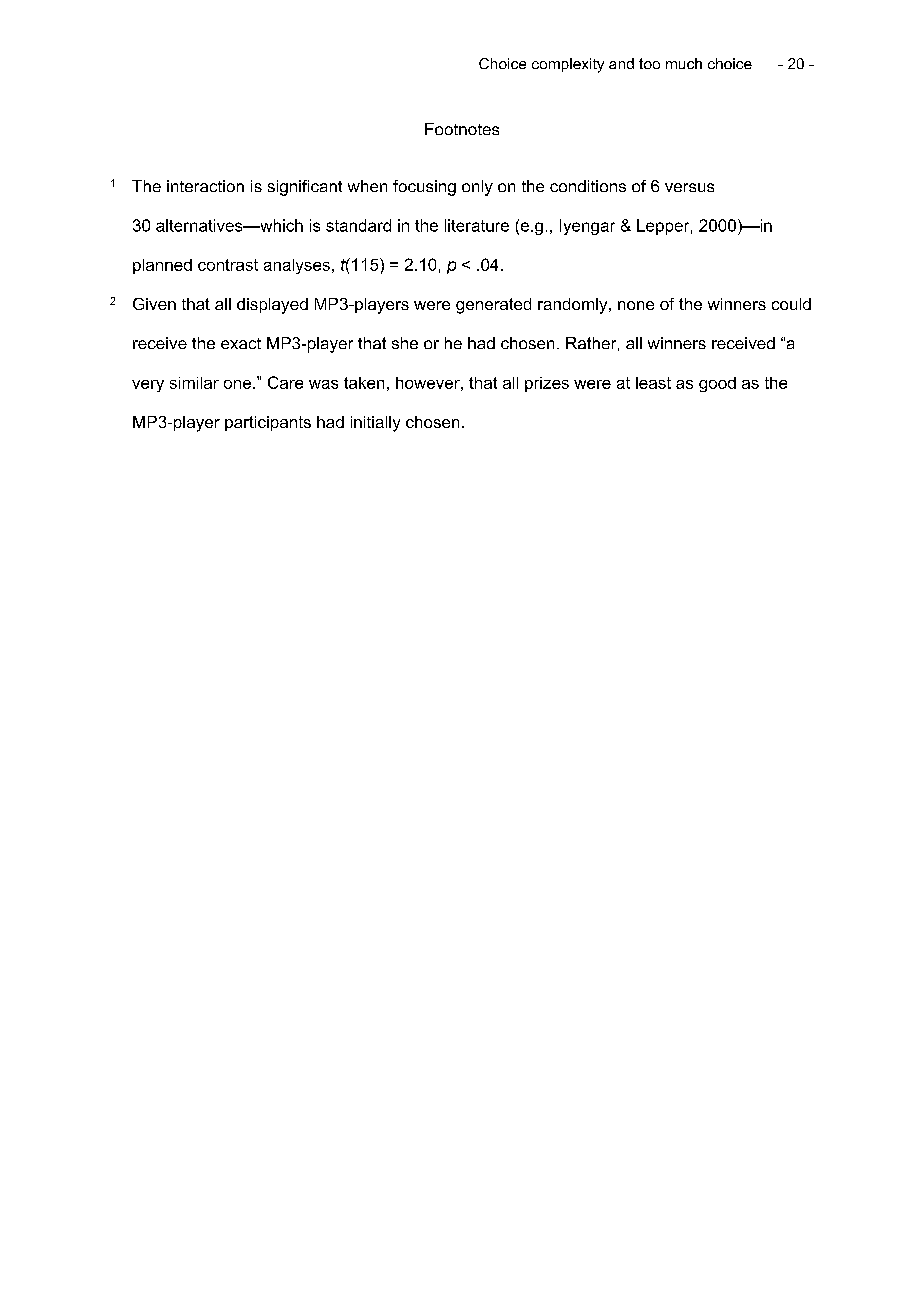 This screenshot has height=1308, width=924. I want to click on complexity, so click(568, 65).
